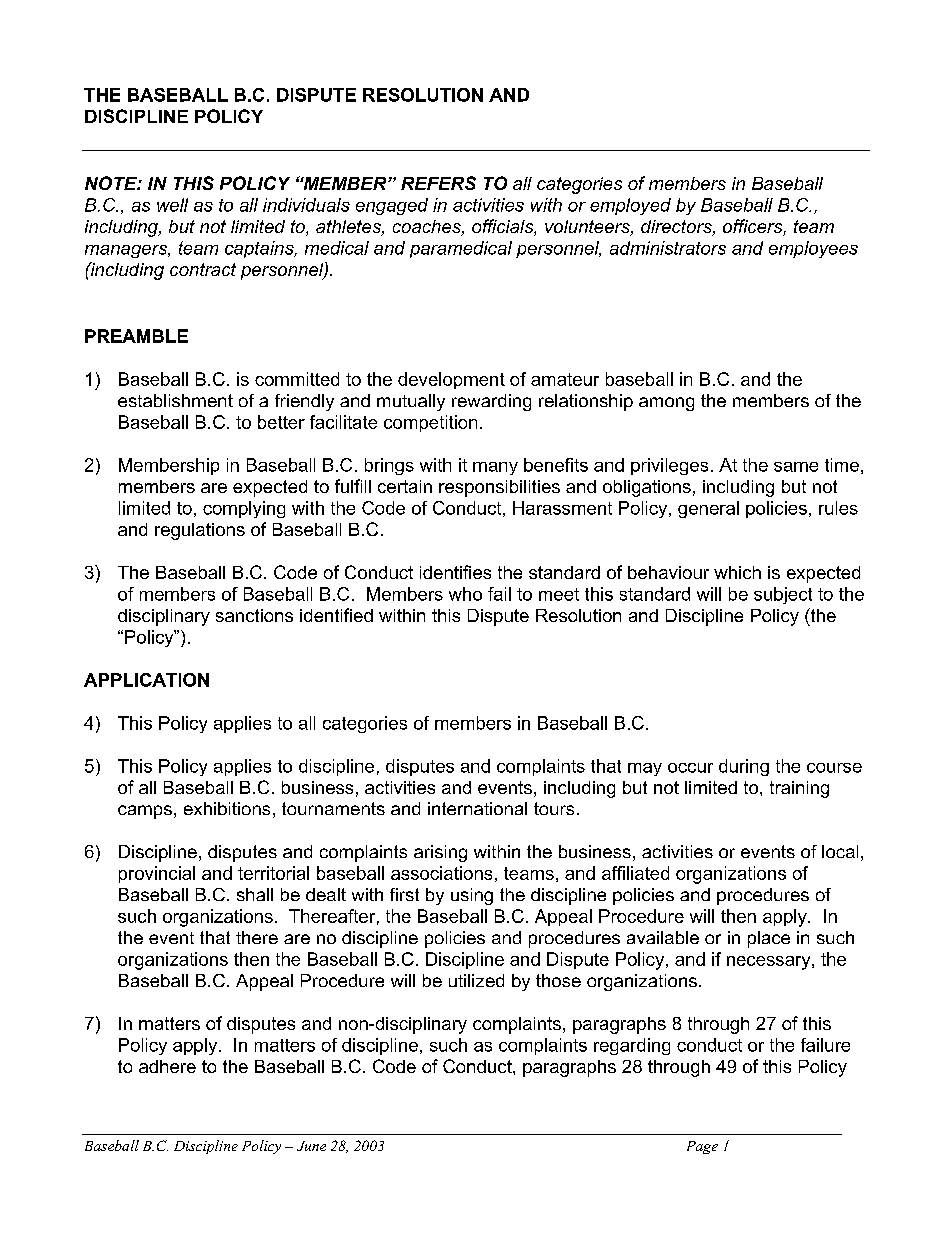  What do you see at coordinates (438, 183) in the image?
I see `REFERS` at bounding box center [438, 183].
